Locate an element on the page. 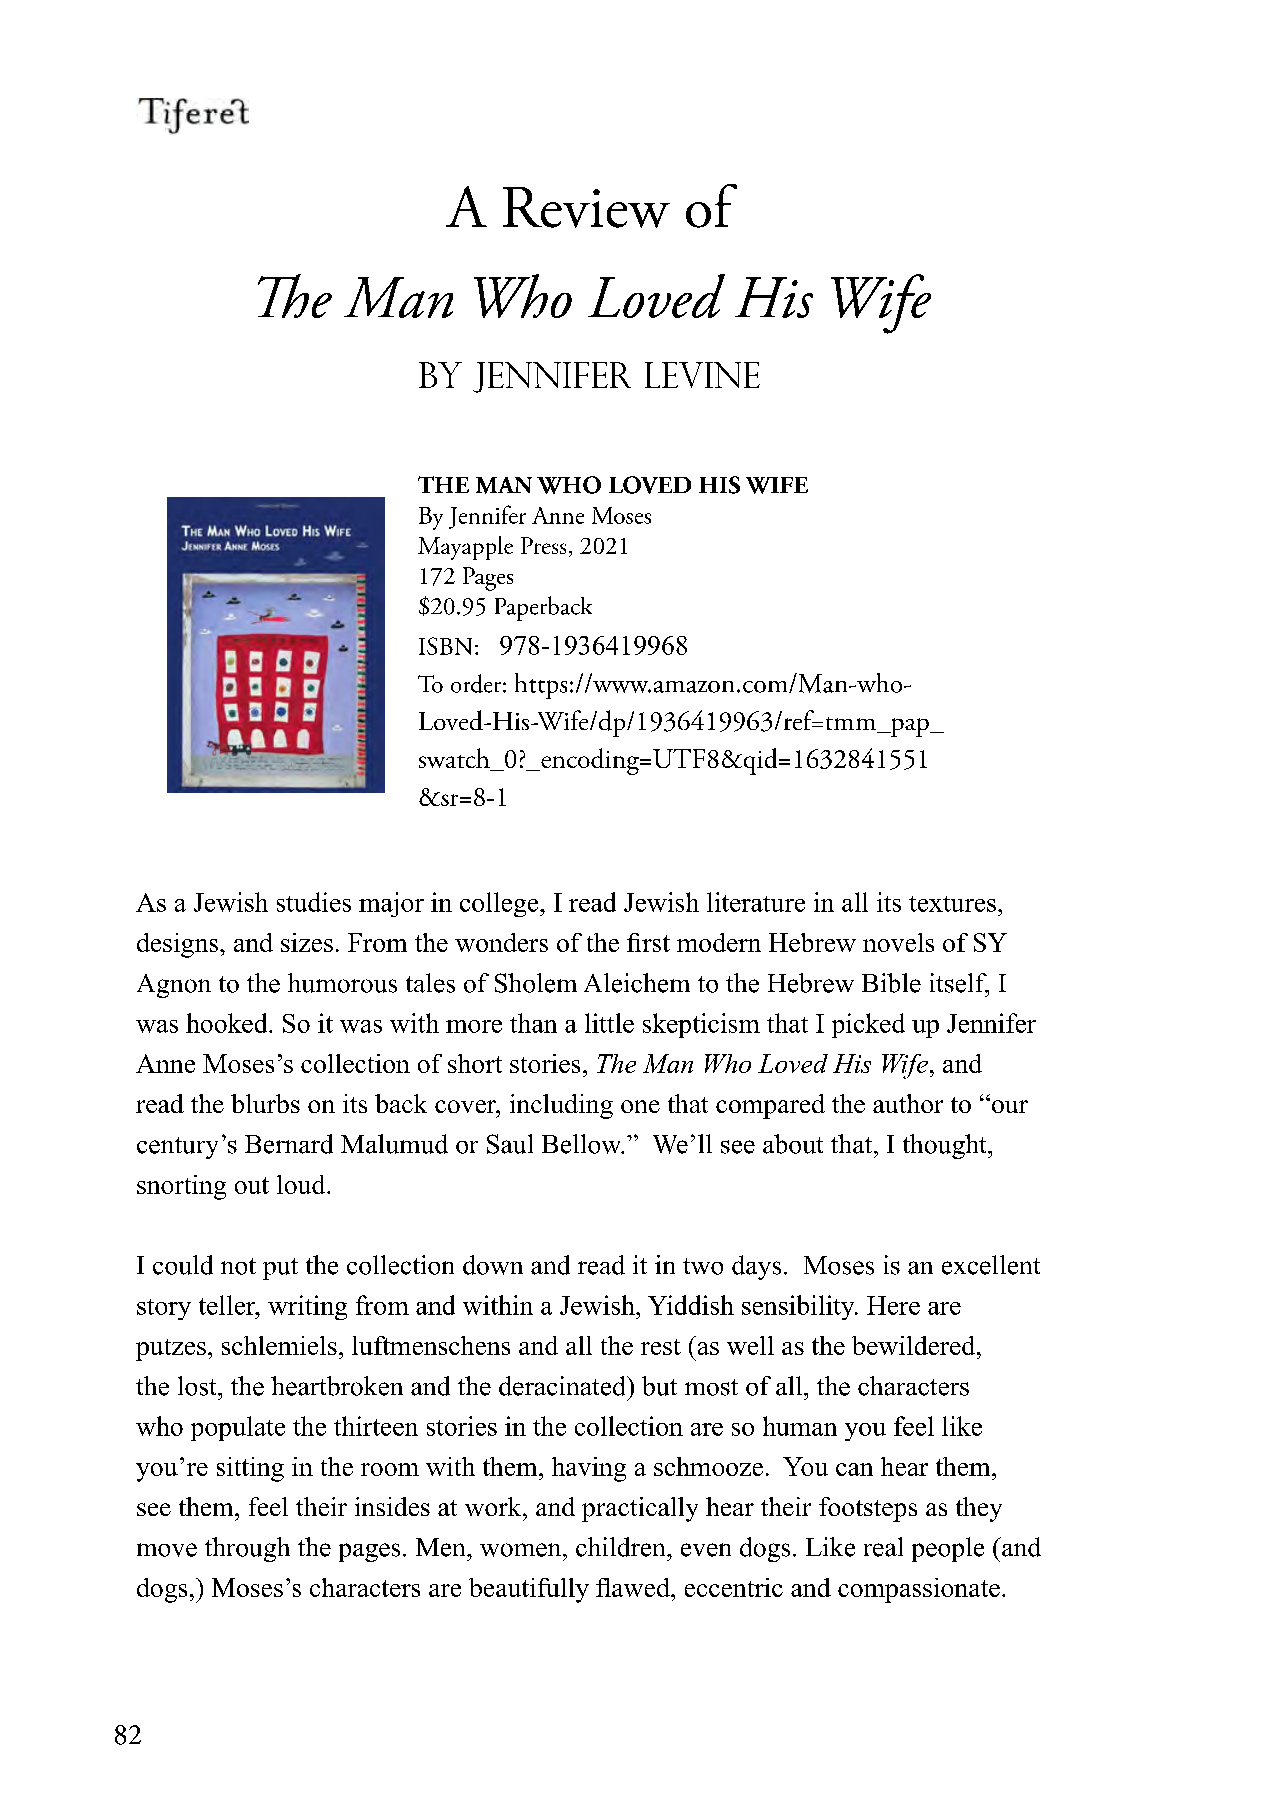 The image size is (1269, 1813). Bellow is located at coordinates (583, 1144).
